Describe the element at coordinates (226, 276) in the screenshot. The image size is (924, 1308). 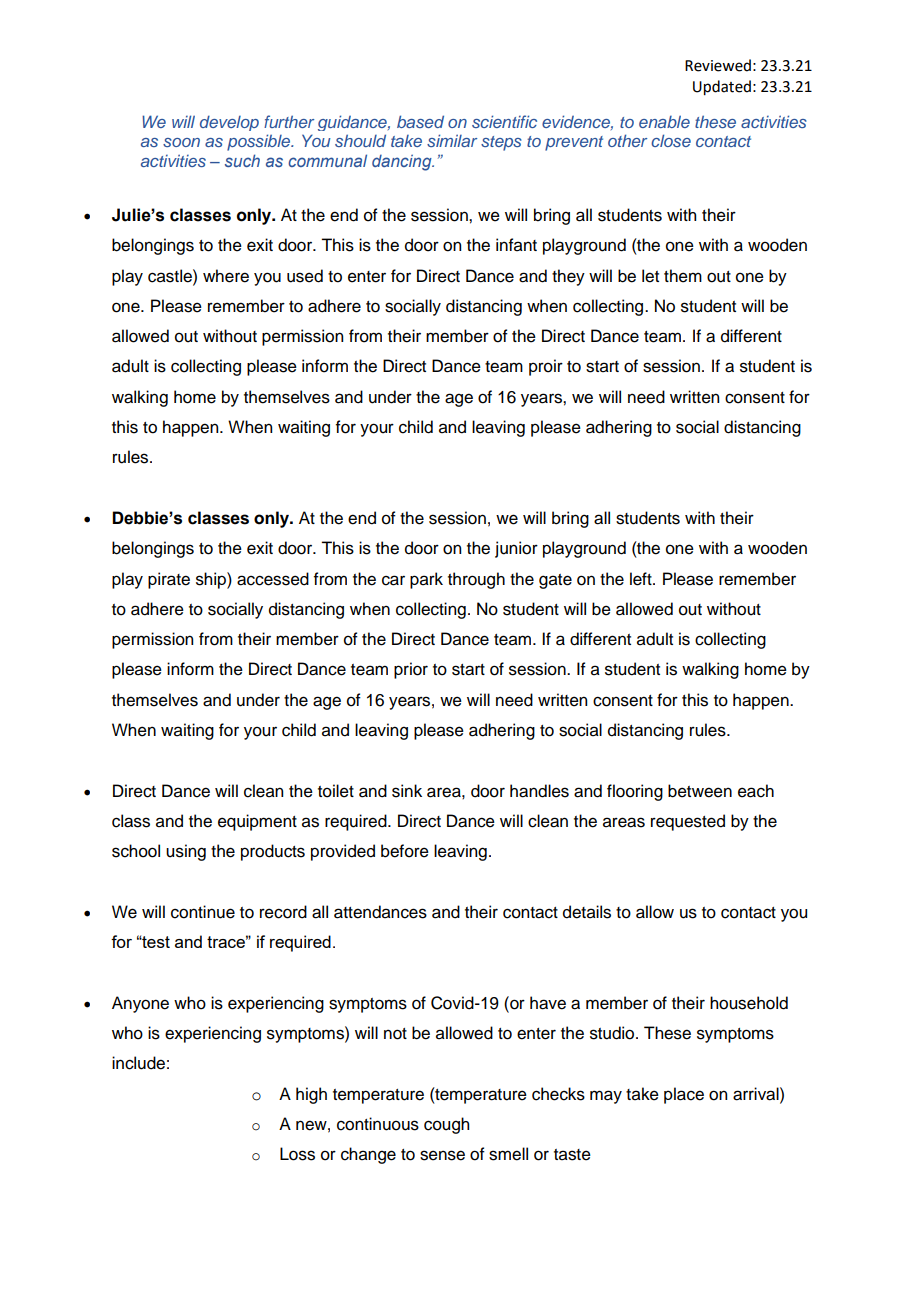
I see `where` at that location.
